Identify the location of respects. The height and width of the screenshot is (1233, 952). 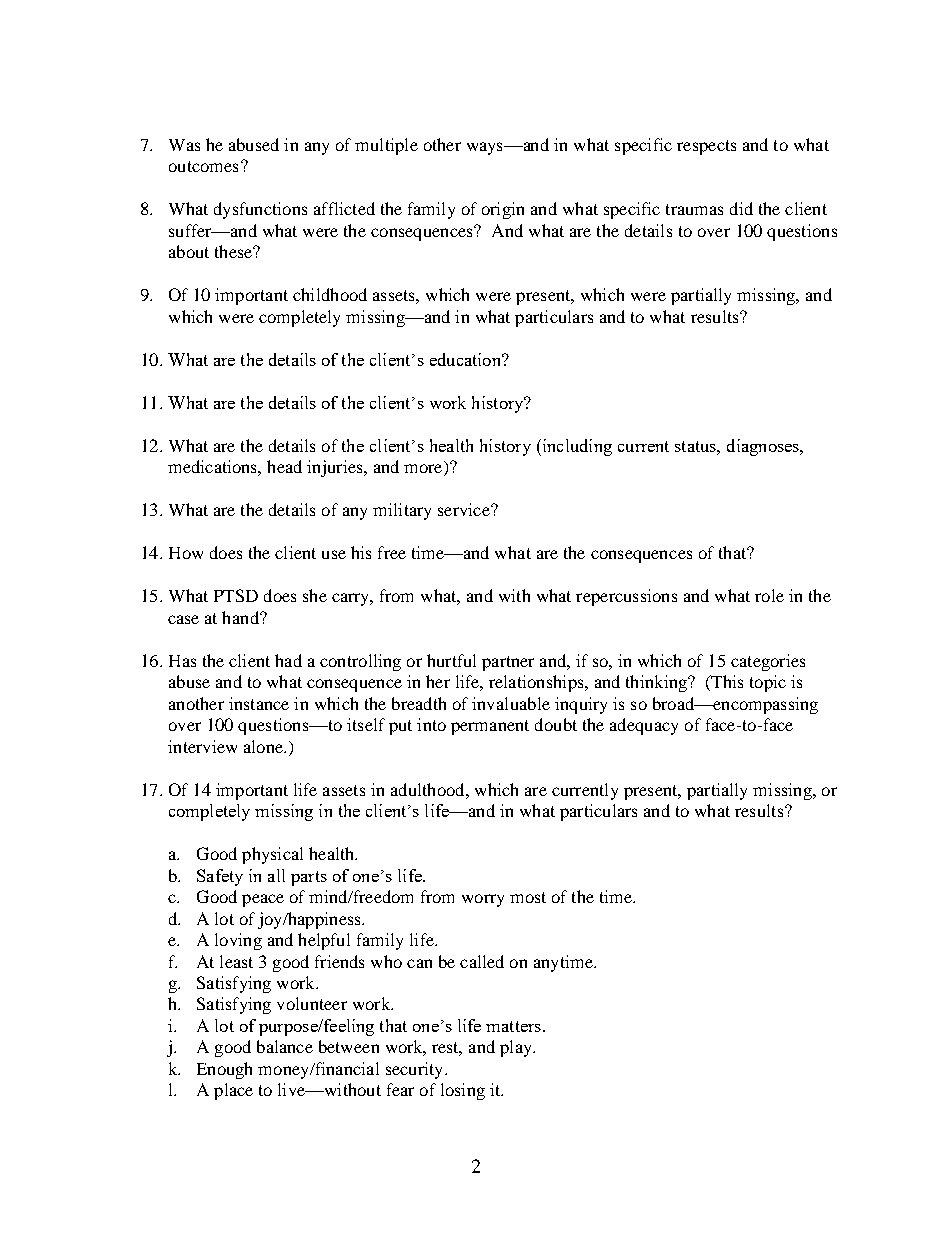
(706, 147).
